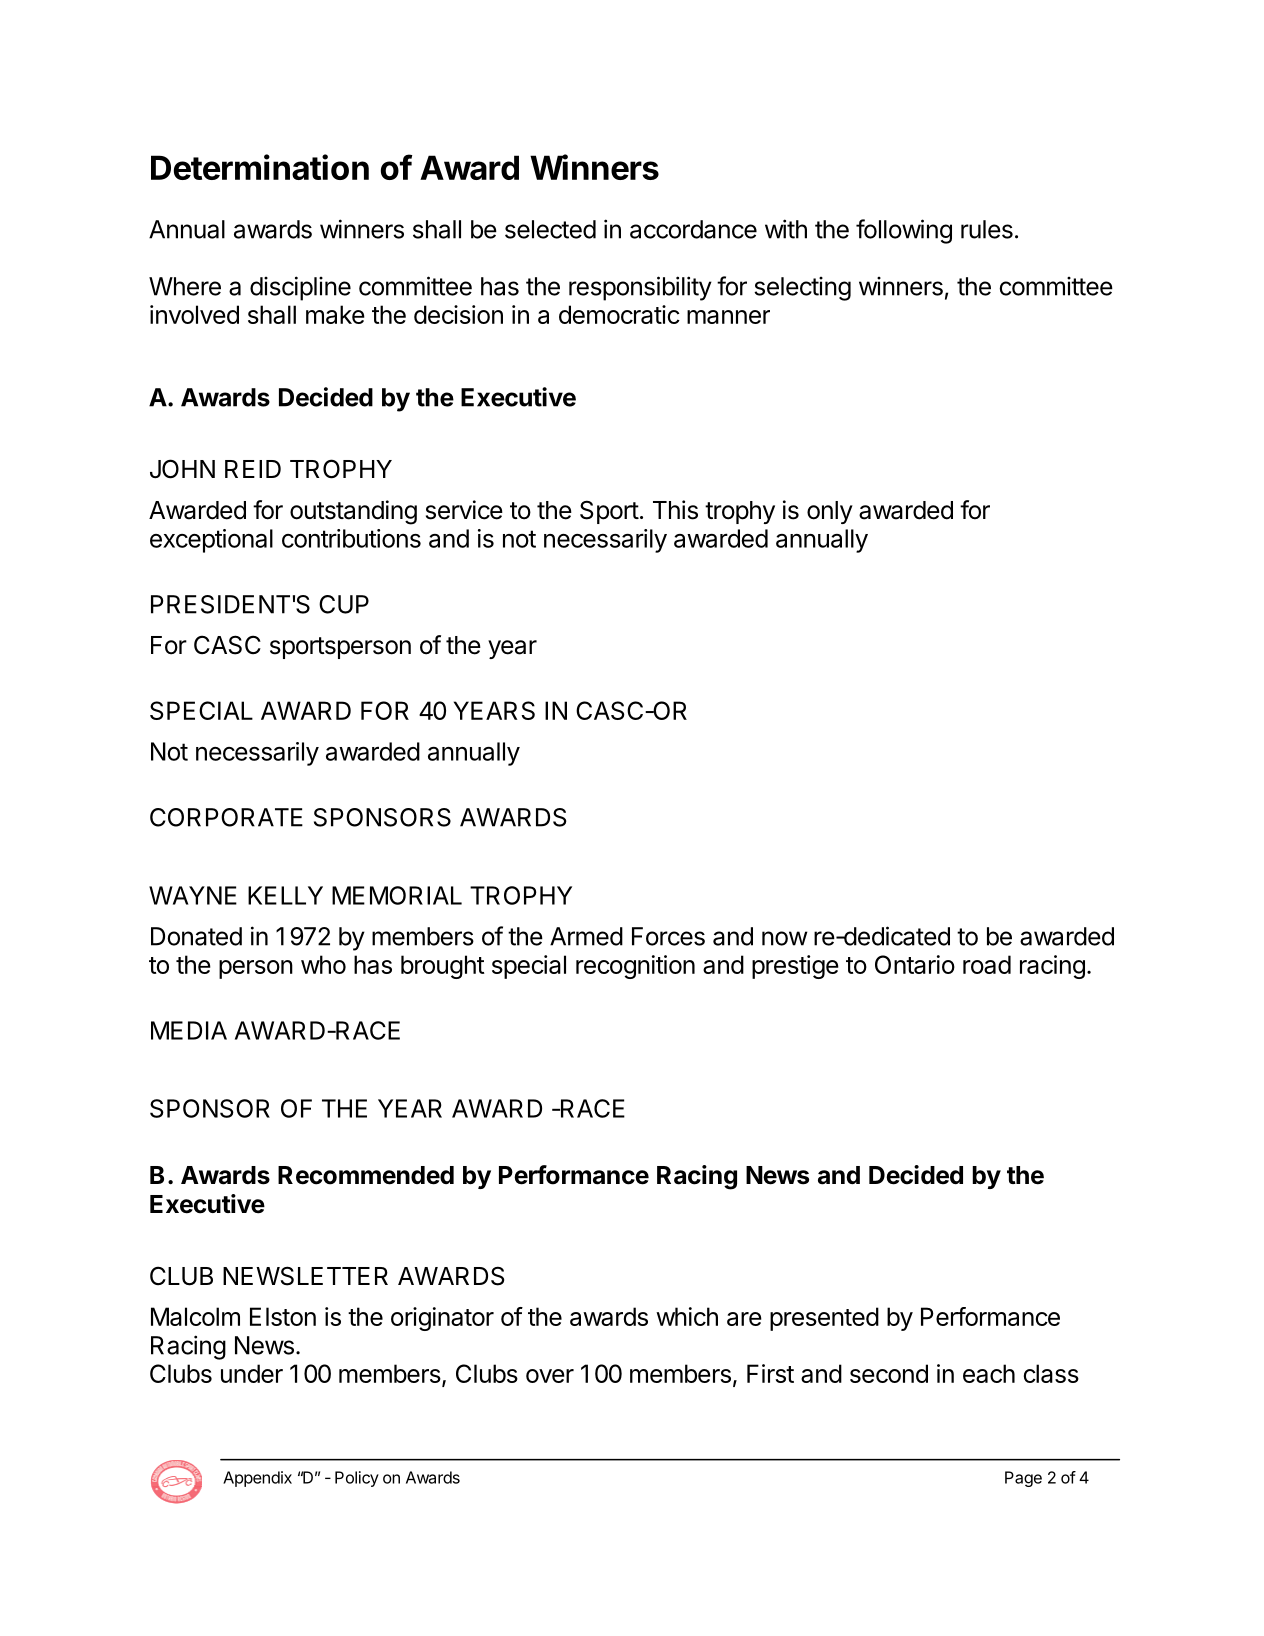 Image resolution: width=1264 pixels, height=1636 pixels. What do you see at coordinates (353, 512) in the page?
I see `outstanding` at bounding box center [353, 512].
